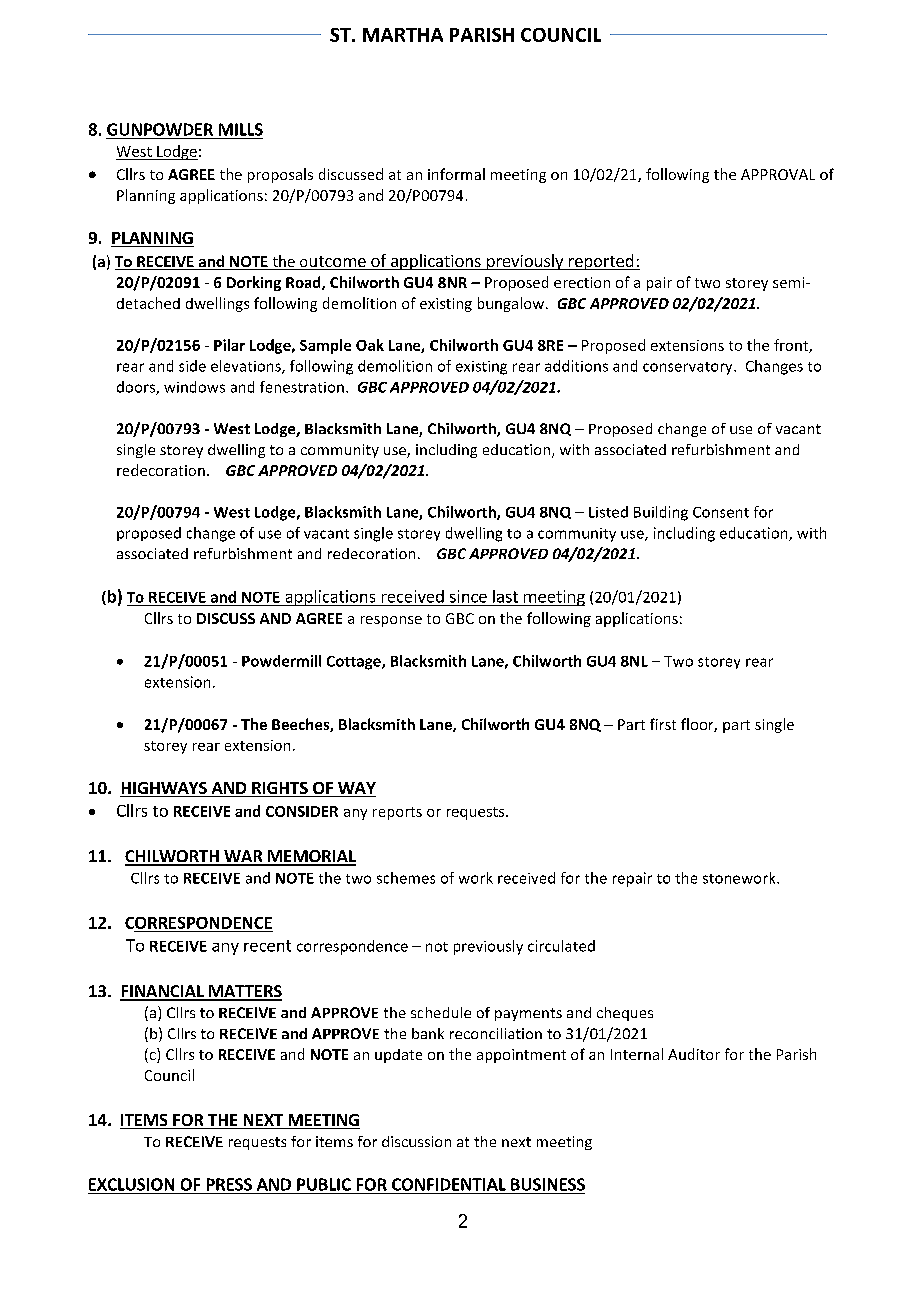 The image size is (924, 1308). What do you see at coordinates (229, 1184) in the screenshot?
I see `PRESS` at bounding box center [229, 1184].
